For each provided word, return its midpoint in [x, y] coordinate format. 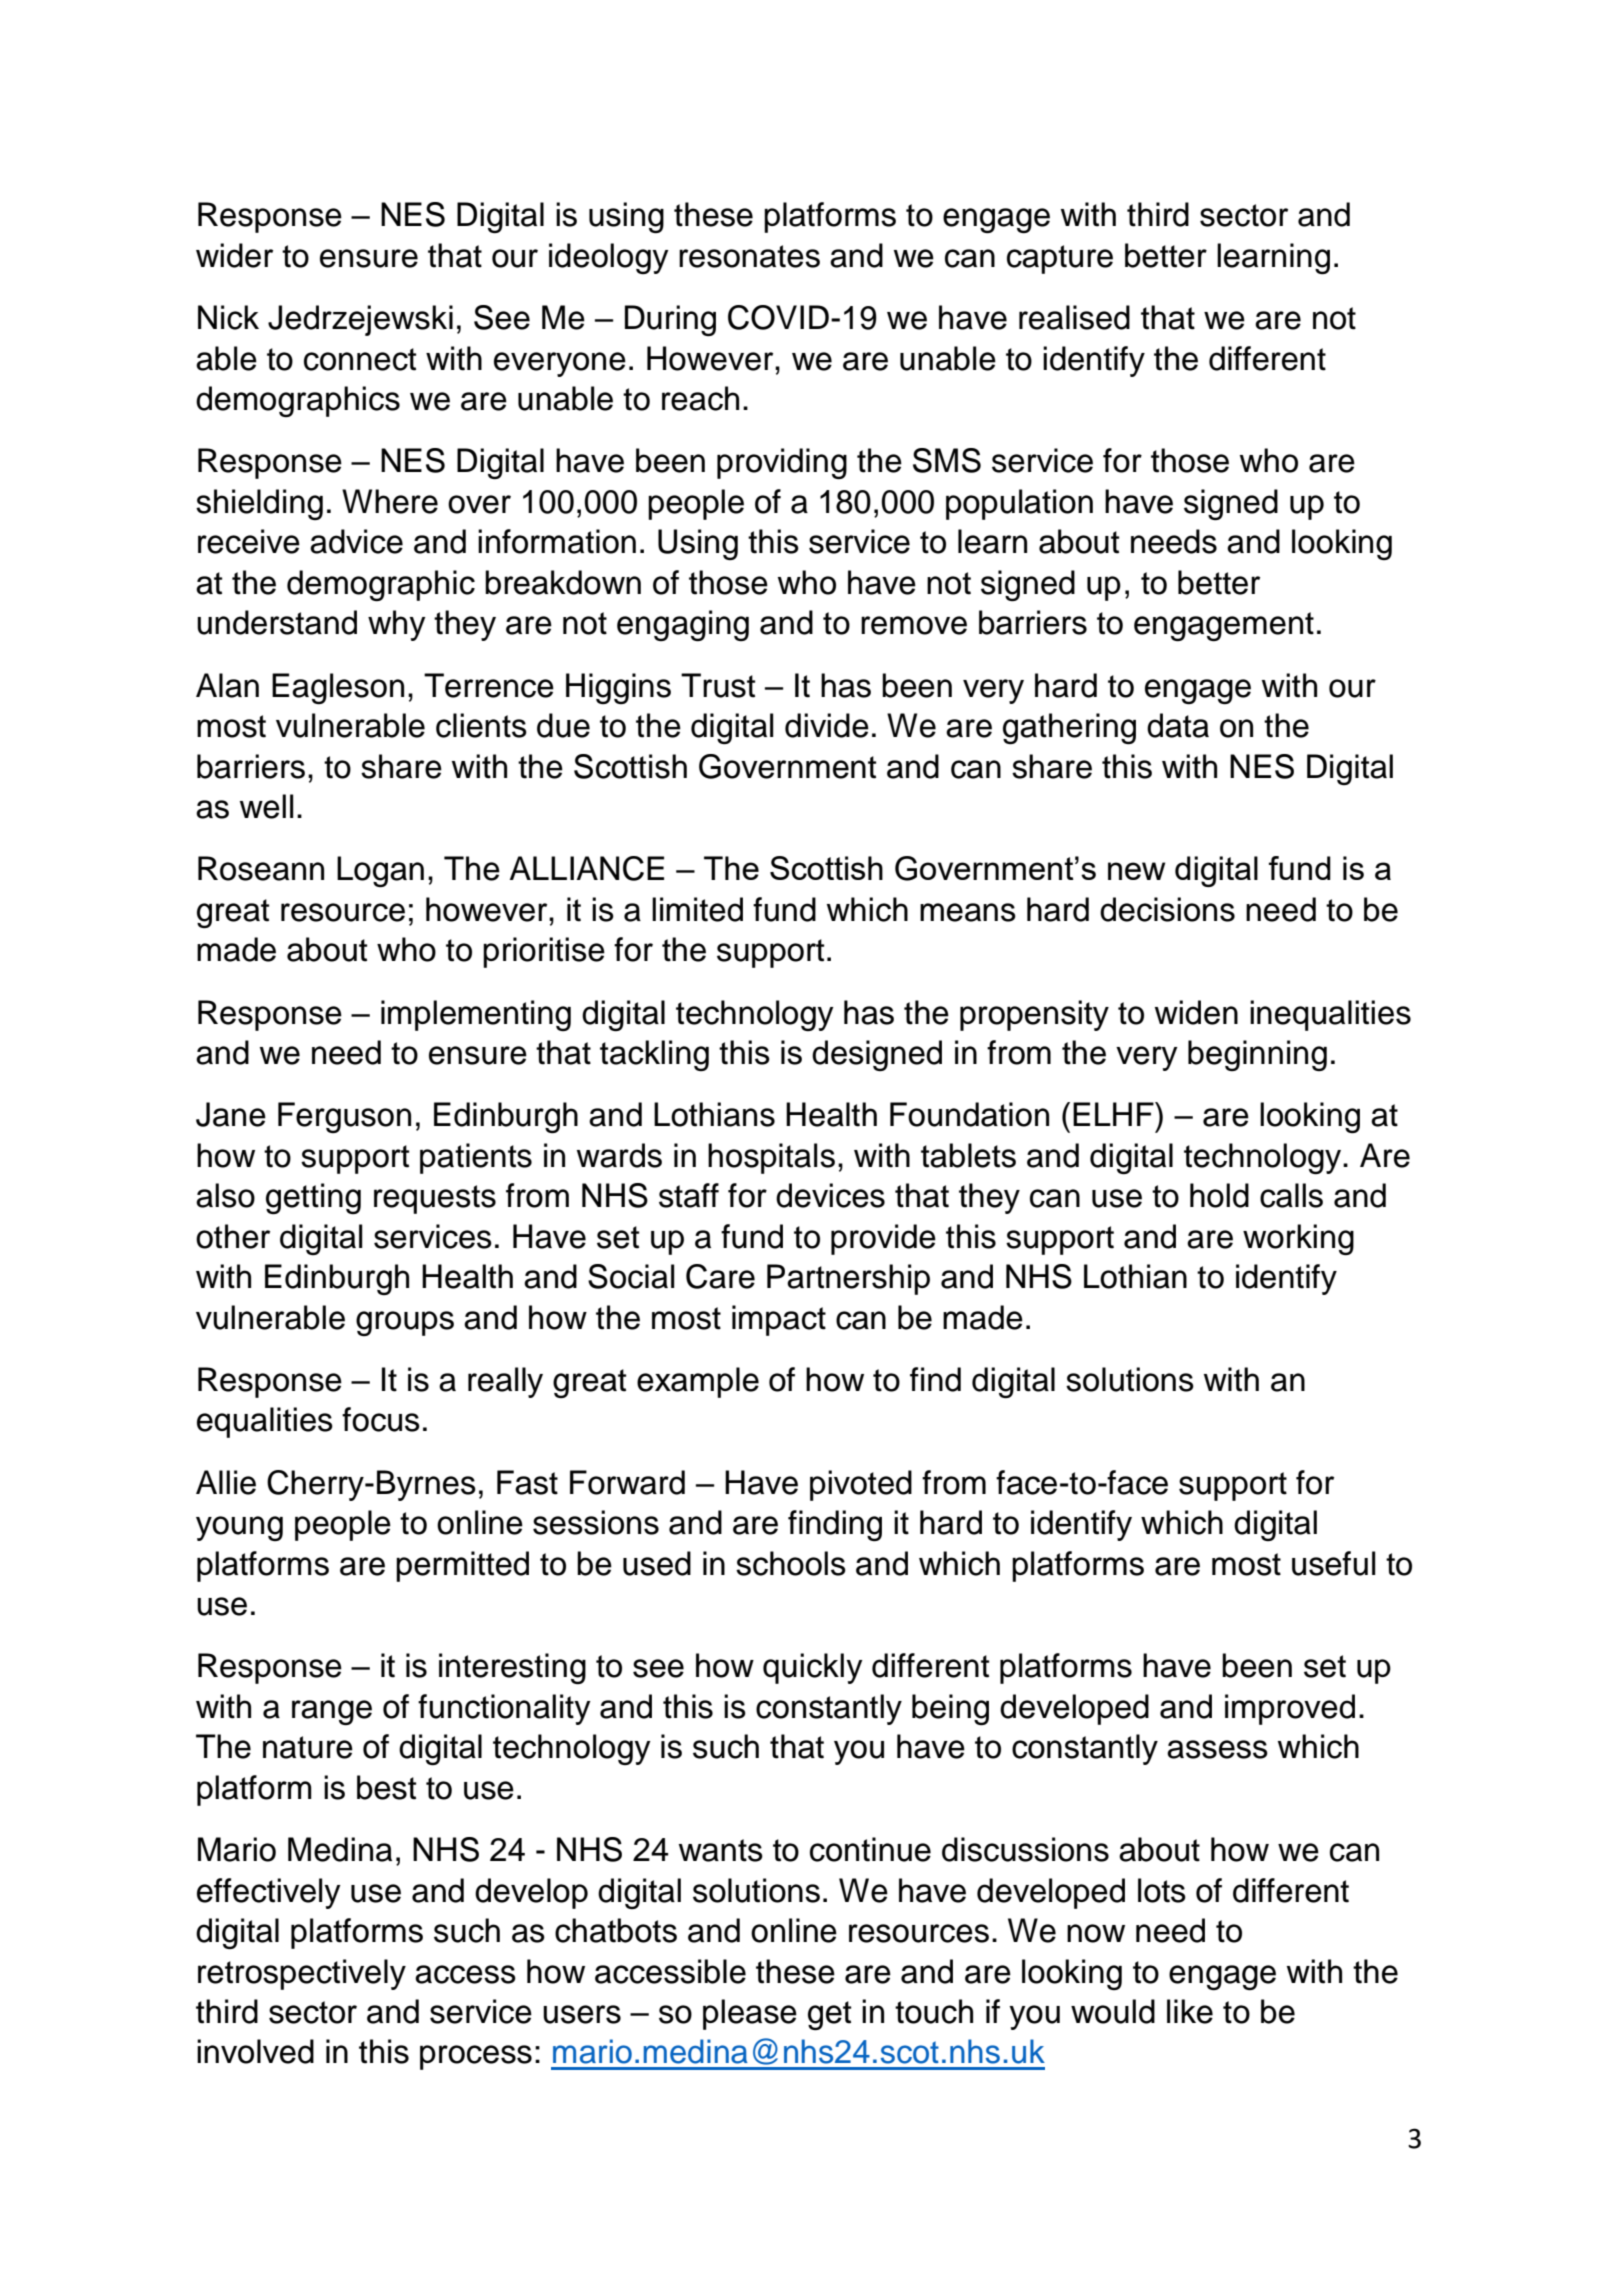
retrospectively [302, 1974]
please [750, 2014]
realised [1074, 317]
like [1190, 2011]
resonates [749, 256]
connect [360, 359]
